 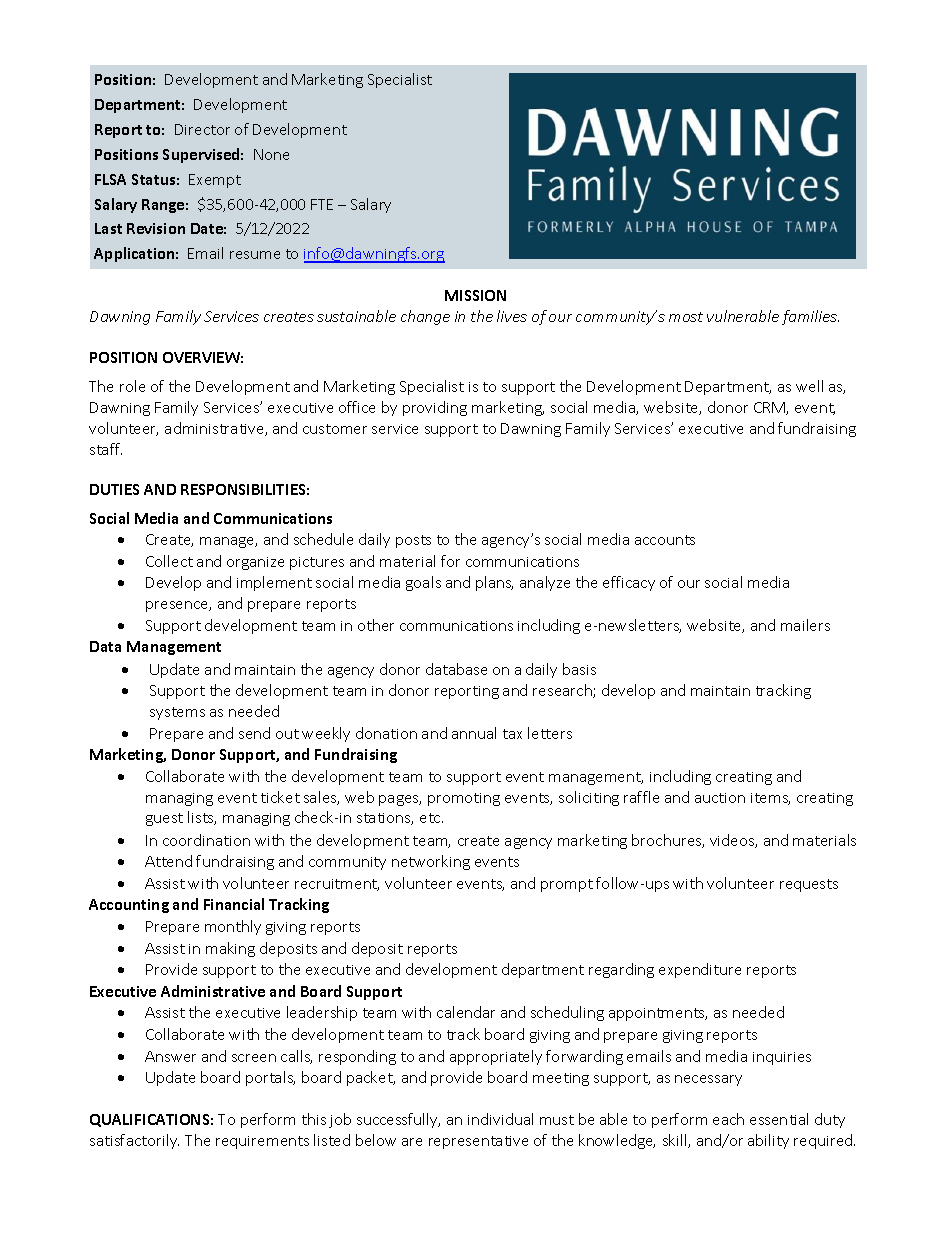 I want to click on promoting, so click(x=464, y=799).
